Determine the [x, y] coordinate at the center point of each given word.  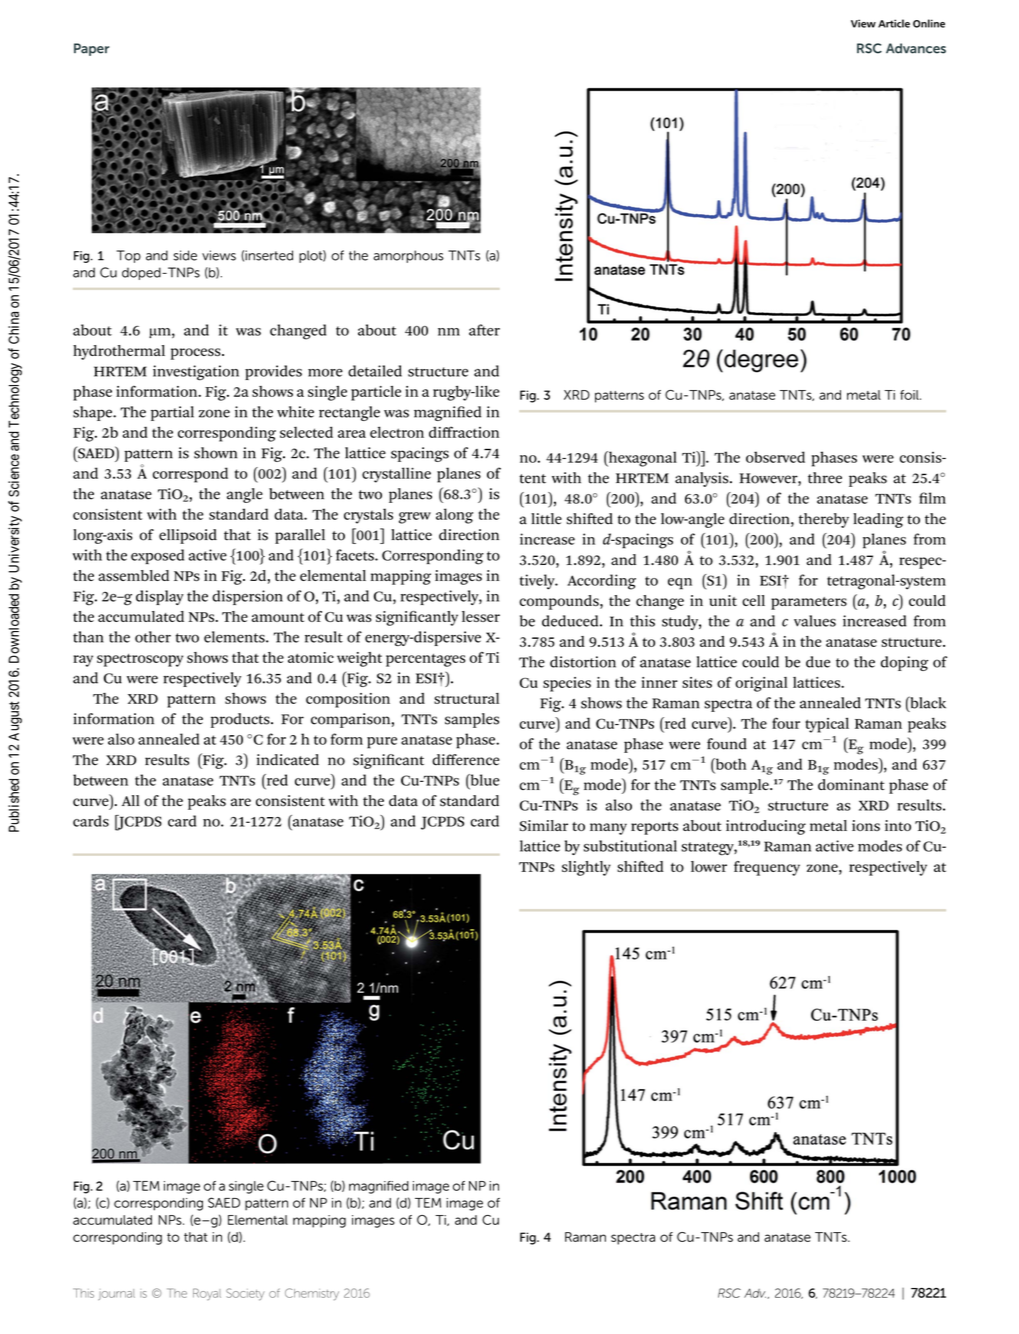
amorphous [408, 256]
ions [866, 825]
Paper [91, 49]
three [825, 478]
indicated [288, 760]
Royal [207, 1294]
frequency [767, 868]
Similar [544, 825]
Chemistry [312, 1294]
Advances [916, 48]
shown [215, 453]
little [546, 519]
